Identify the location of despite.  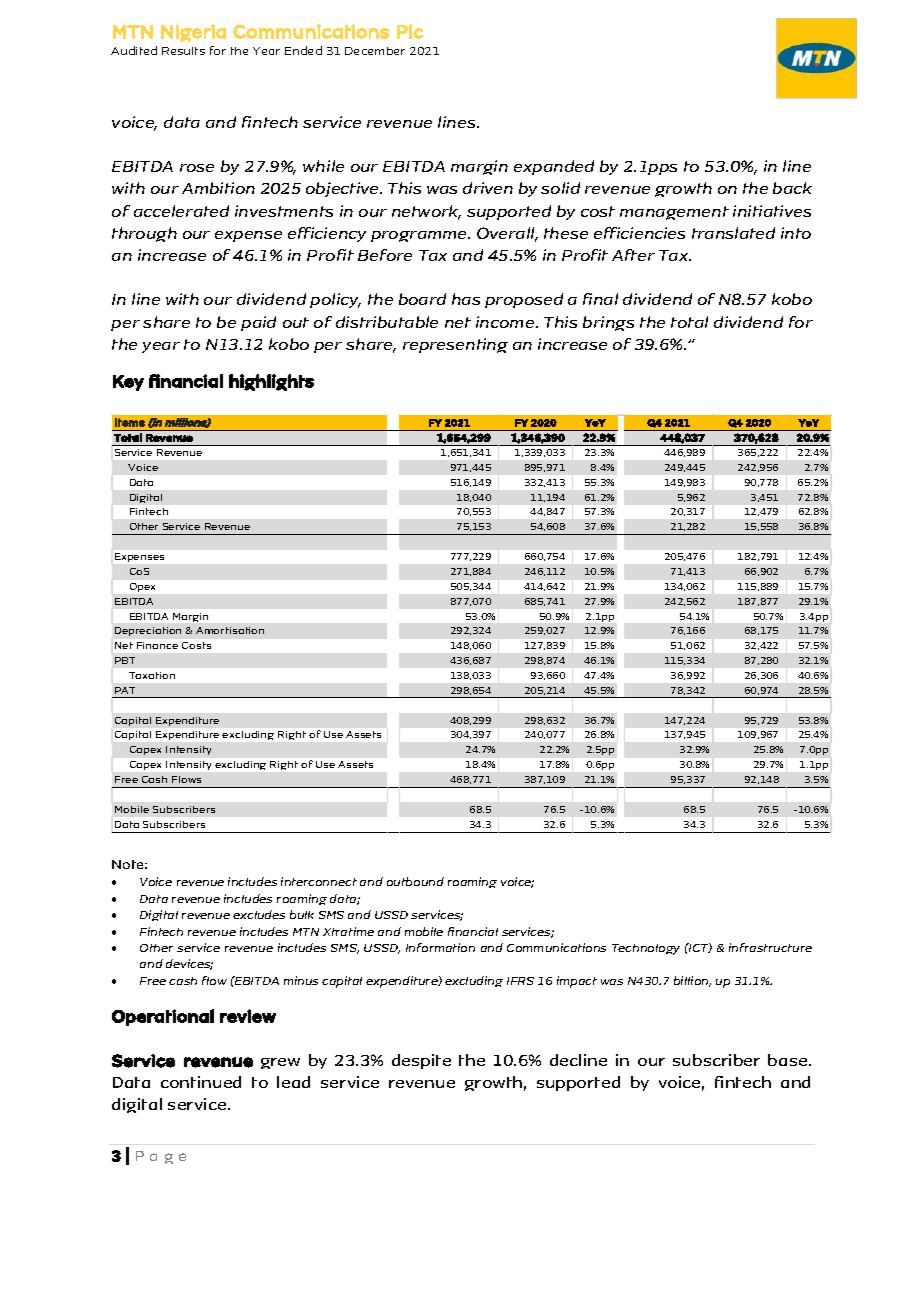
(421, 1061).
